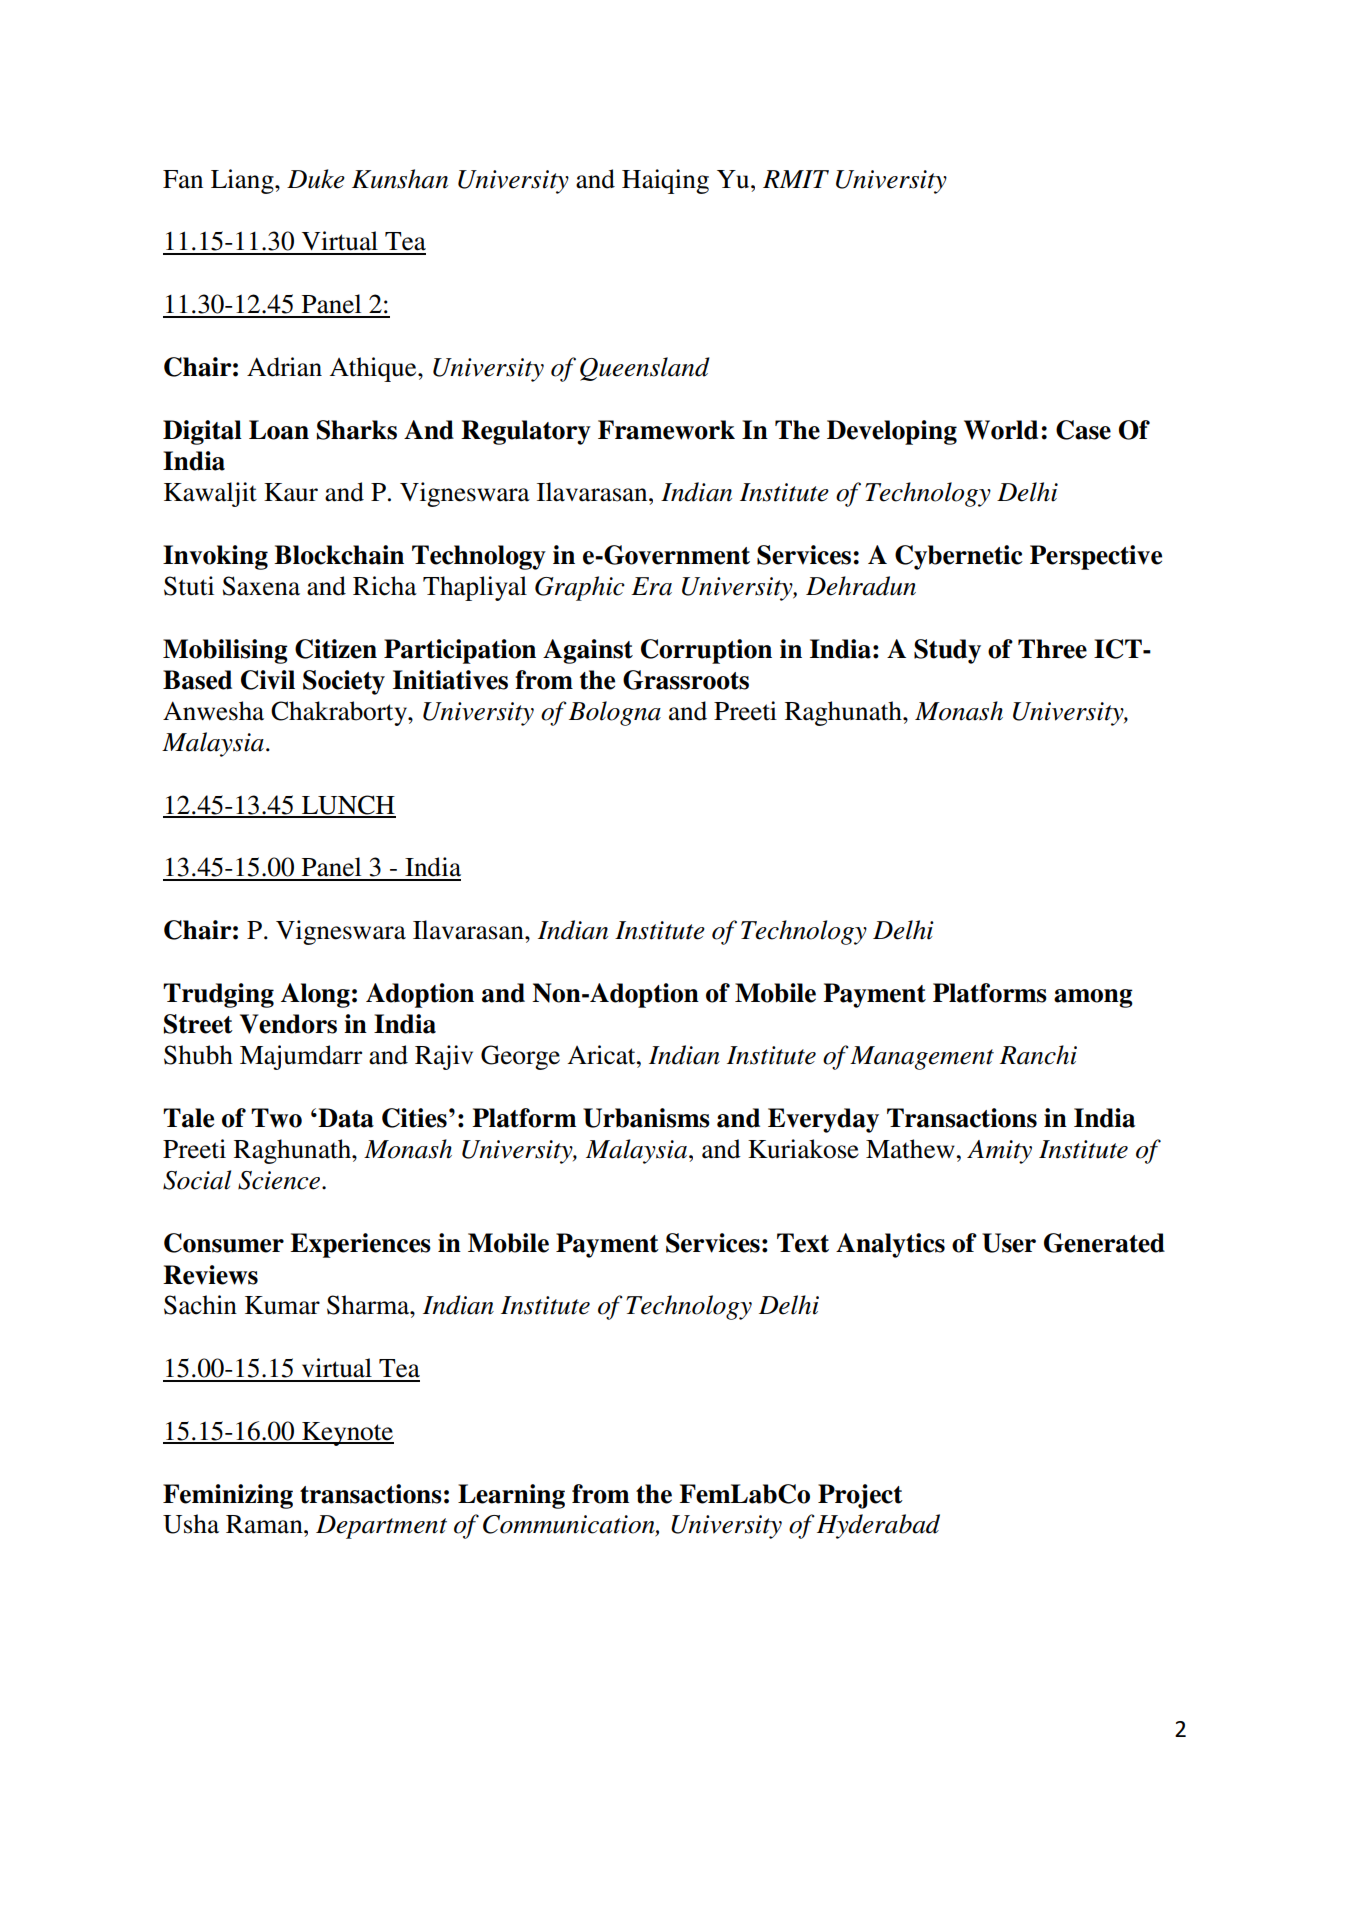  Describe the element at coordinates (1093, 998) in the document. I see `among` at that location.
